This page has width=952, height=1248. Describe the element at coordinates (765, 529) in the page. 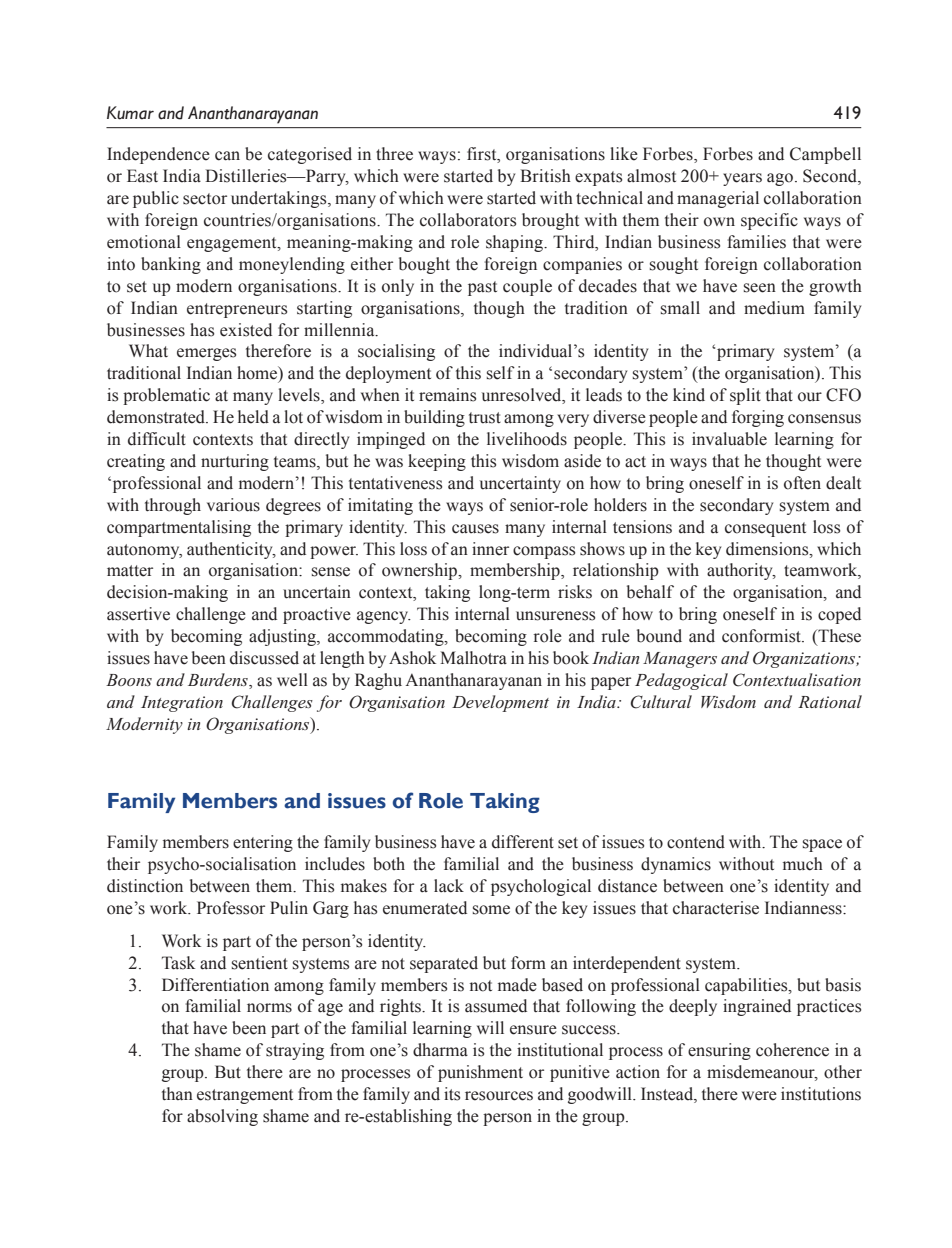

I see `consequent` at that location.
